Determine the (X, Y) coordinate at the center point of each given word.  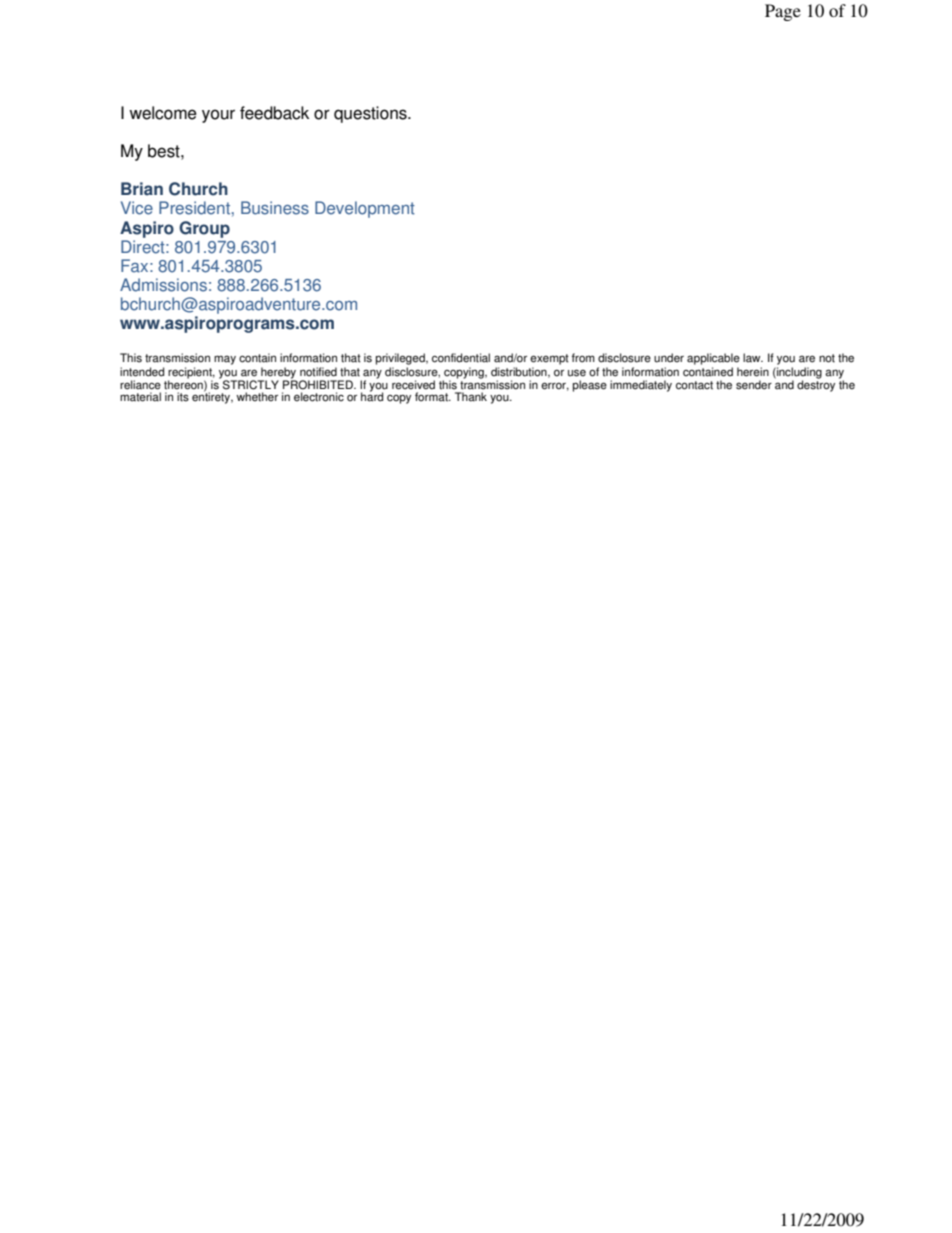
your (218, 116)
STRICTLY (251, 385)
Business (275, 208)
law (753, 358)
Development (365, 209)
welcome (163, 113)
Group (204, 229)
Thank (471, 397)
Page (783, 12)
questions (371, 114)
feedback (274, 113)
